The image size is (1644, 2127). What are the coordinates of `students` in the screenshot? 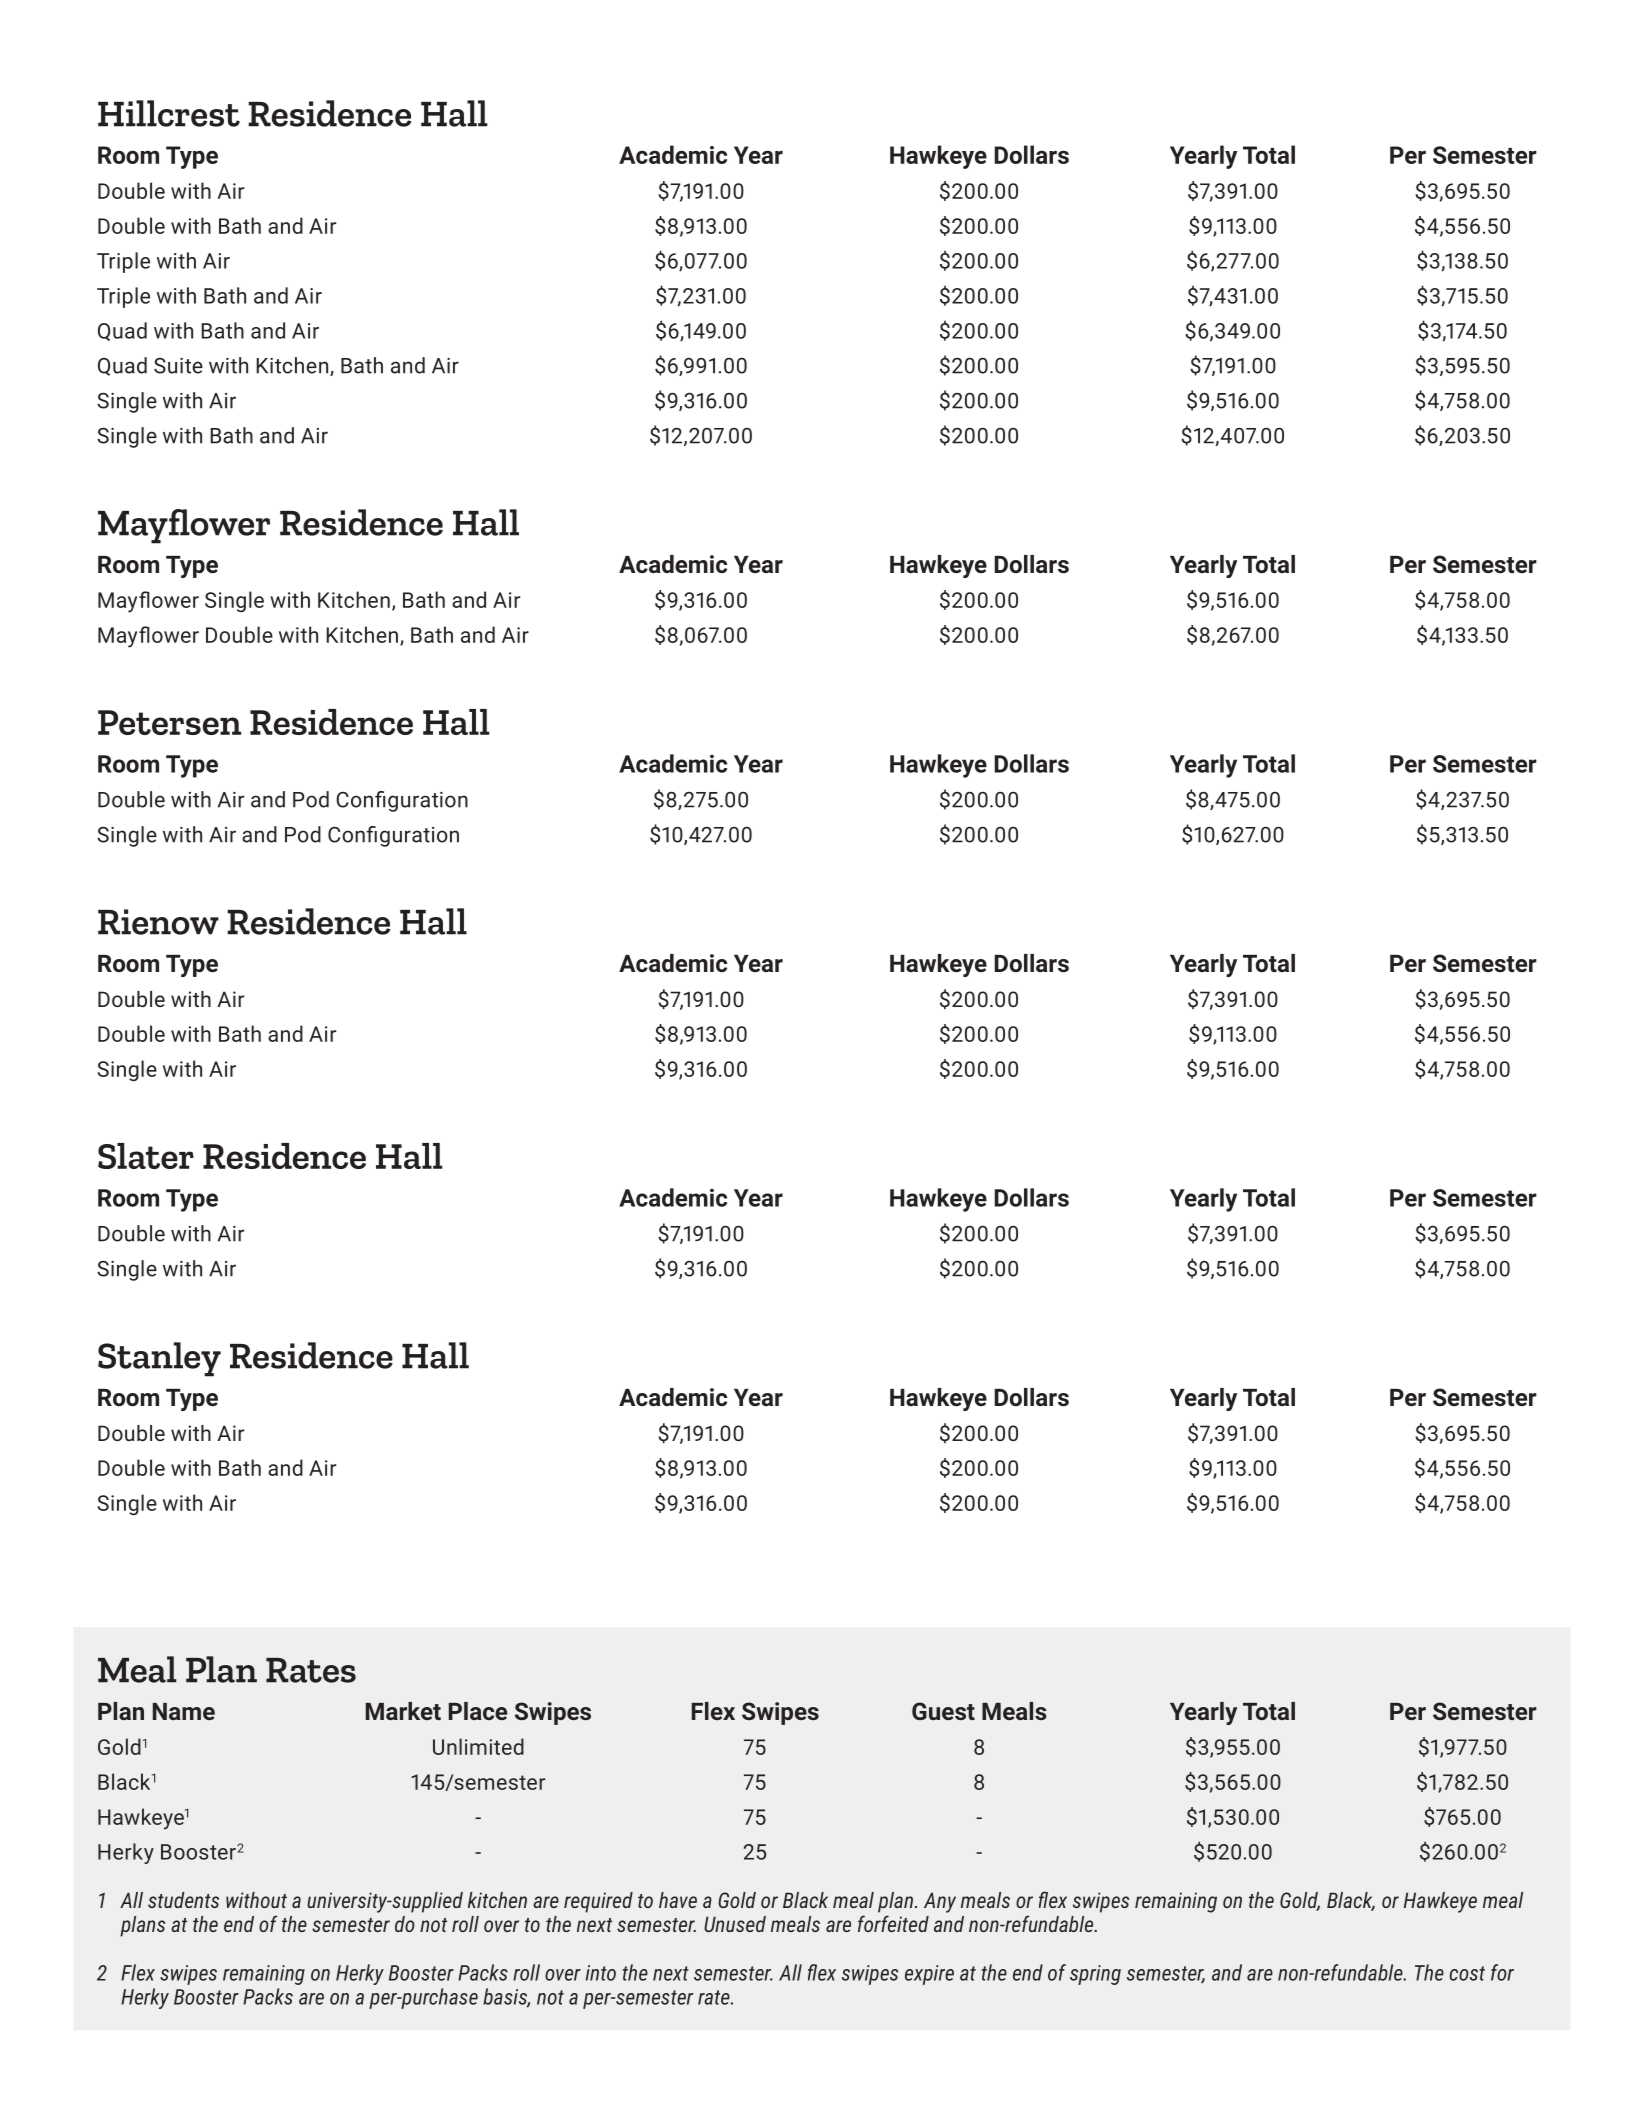 It's located at (183, 1900).
